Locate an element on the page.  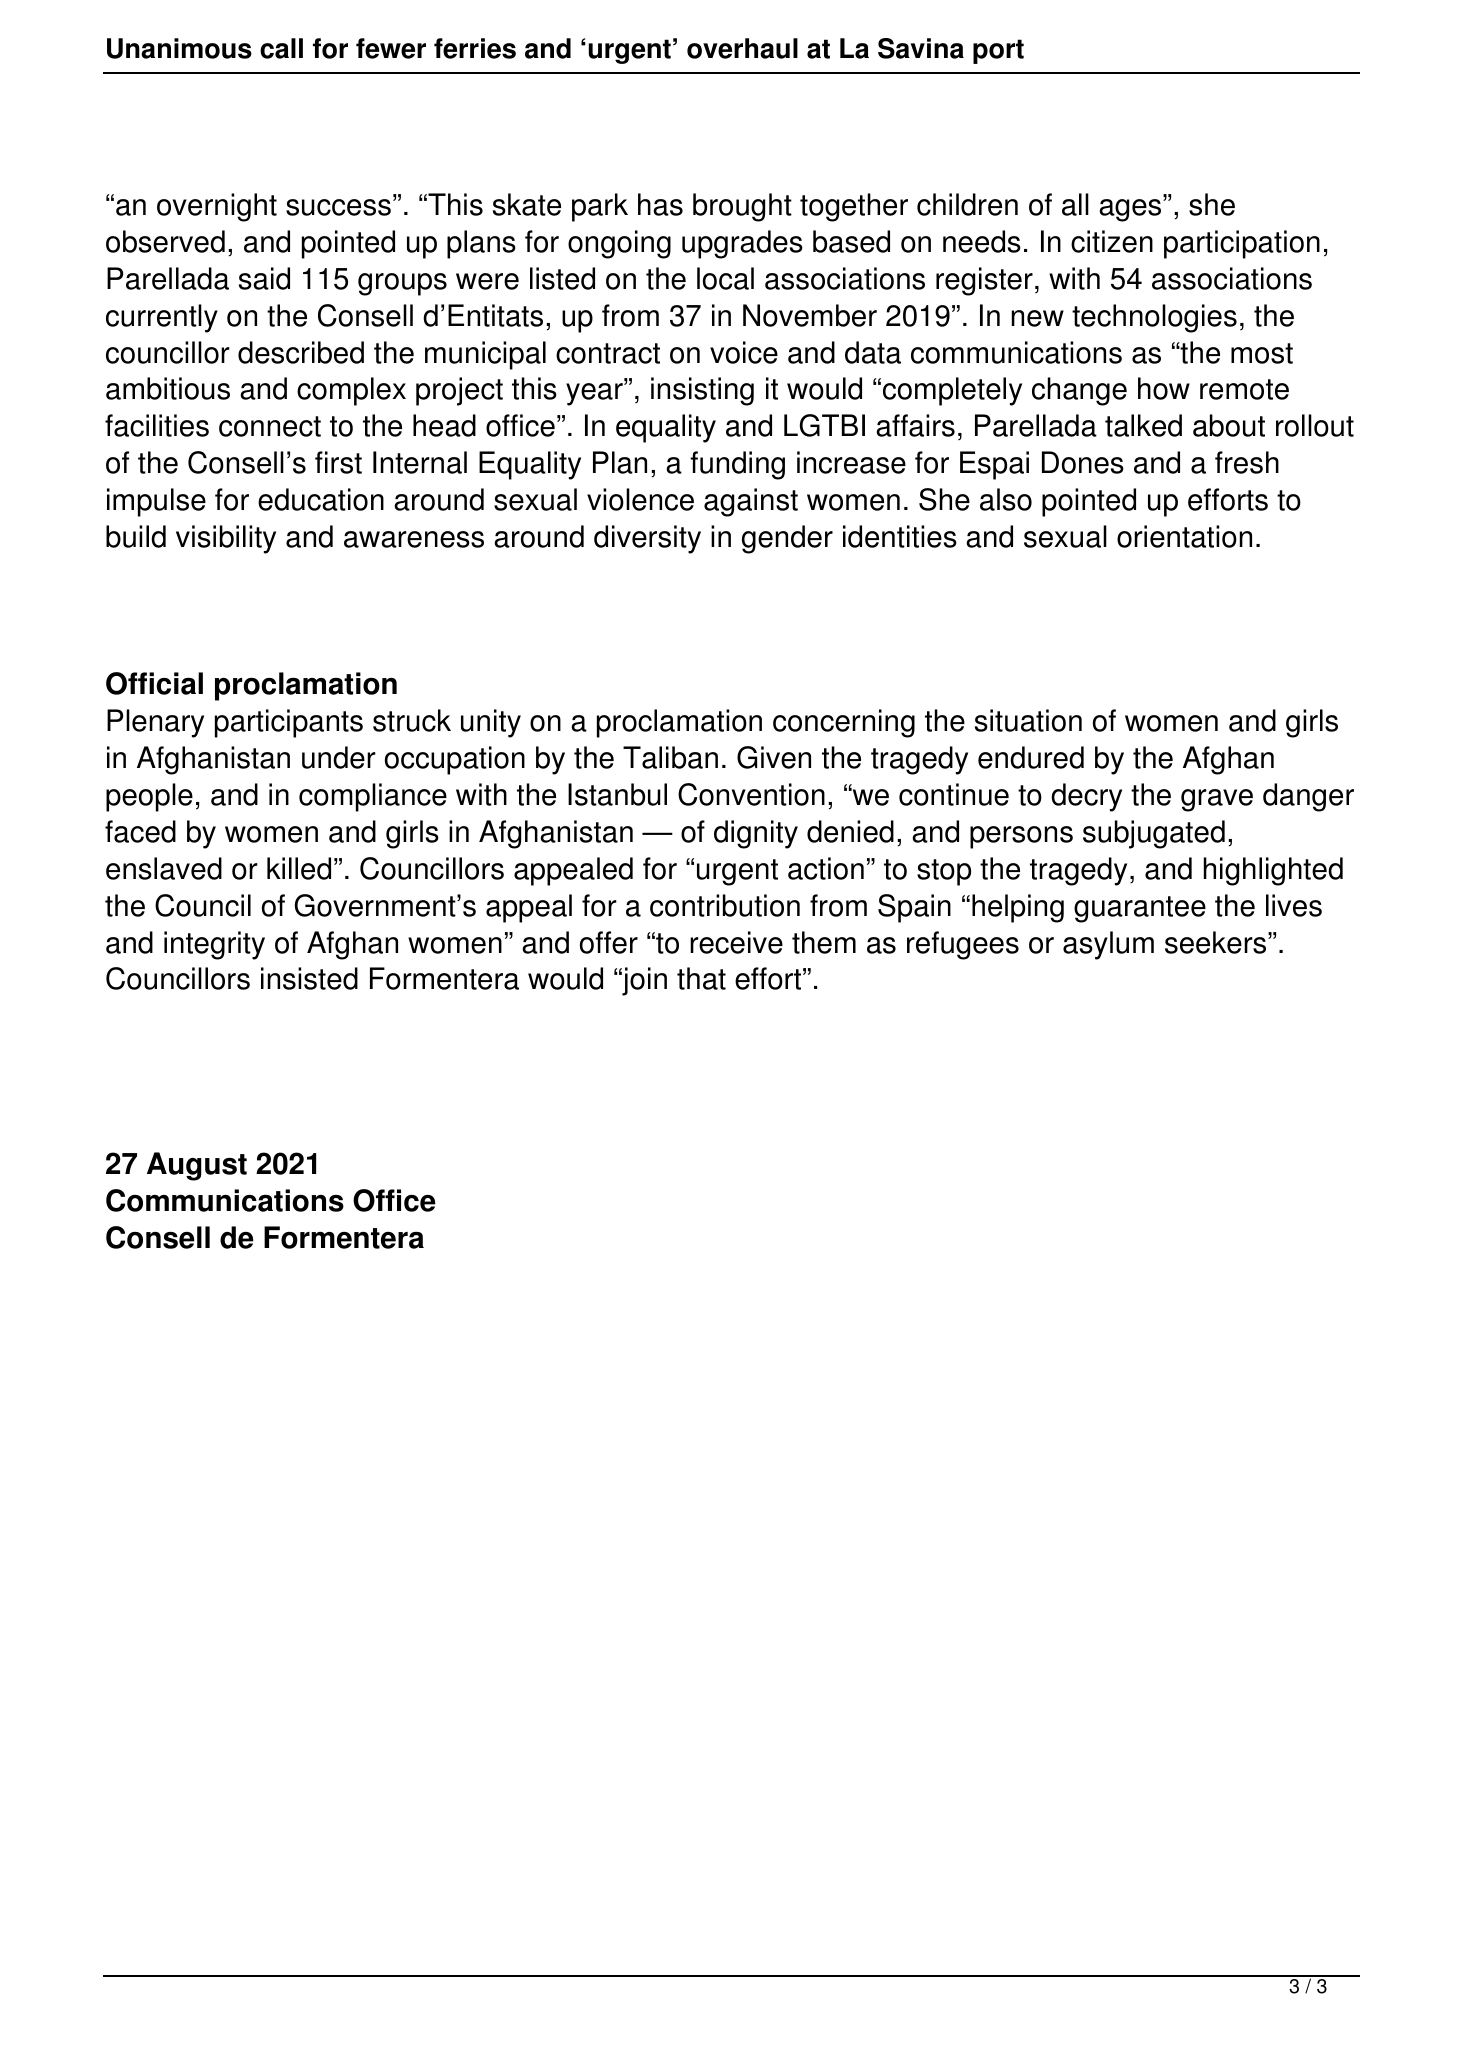
overhaul is located at coordinates (742, 48).
